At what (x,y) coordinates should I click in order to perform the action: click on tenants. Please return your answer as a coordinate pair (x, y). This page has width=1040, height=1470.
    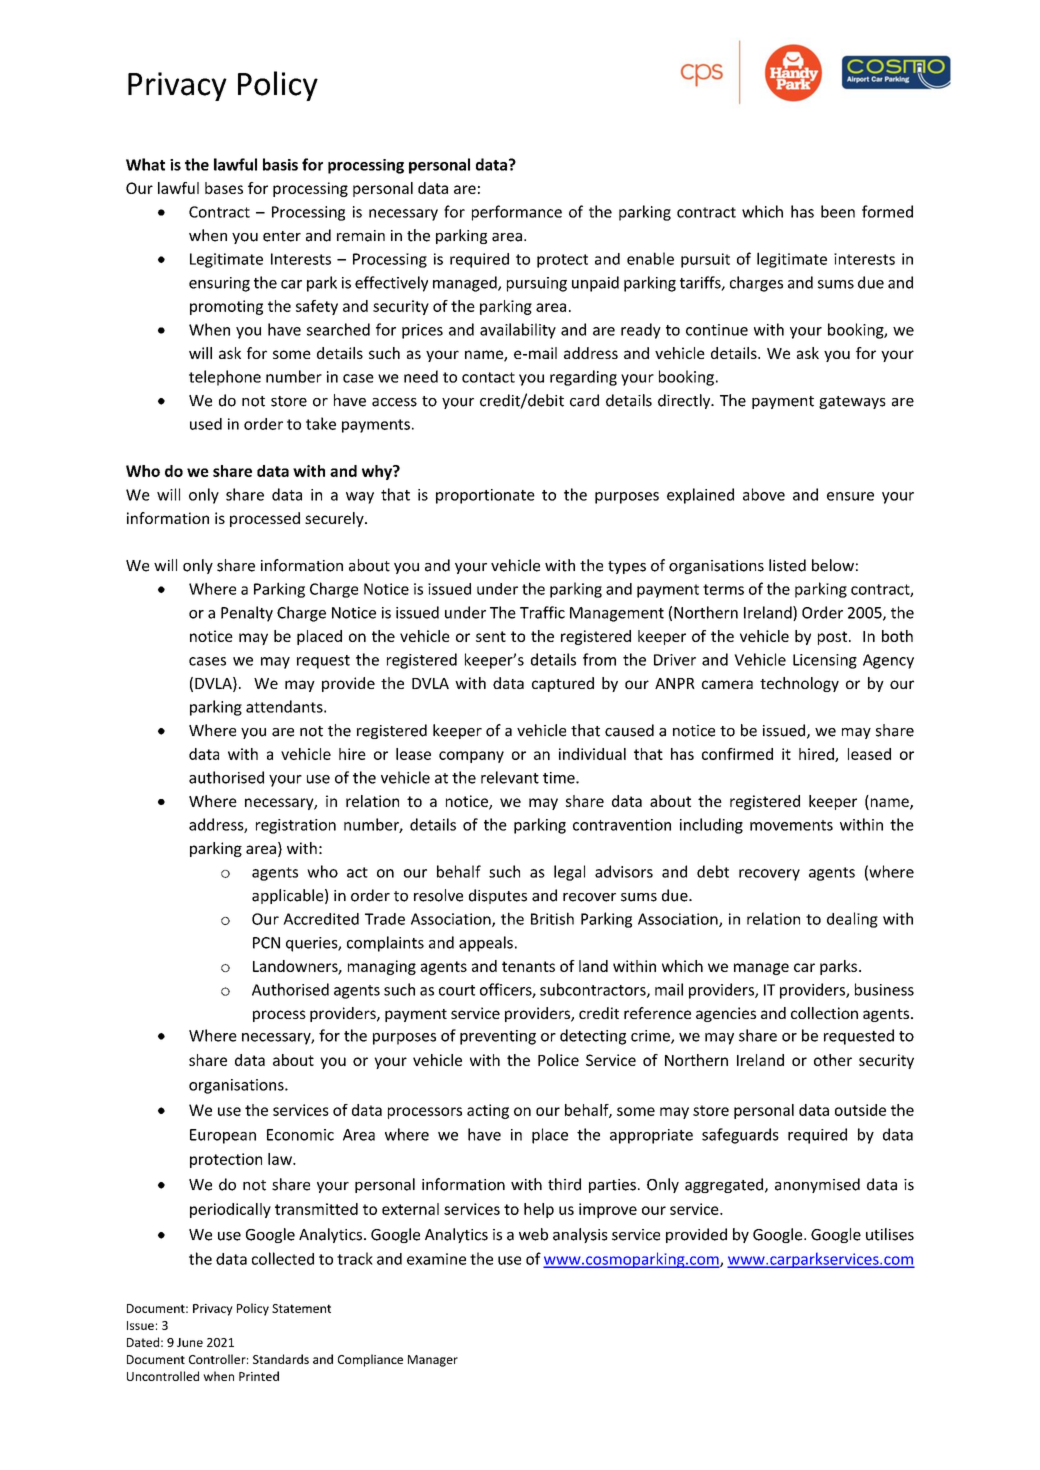
    Looking at the image, I should click on (528, 966).
